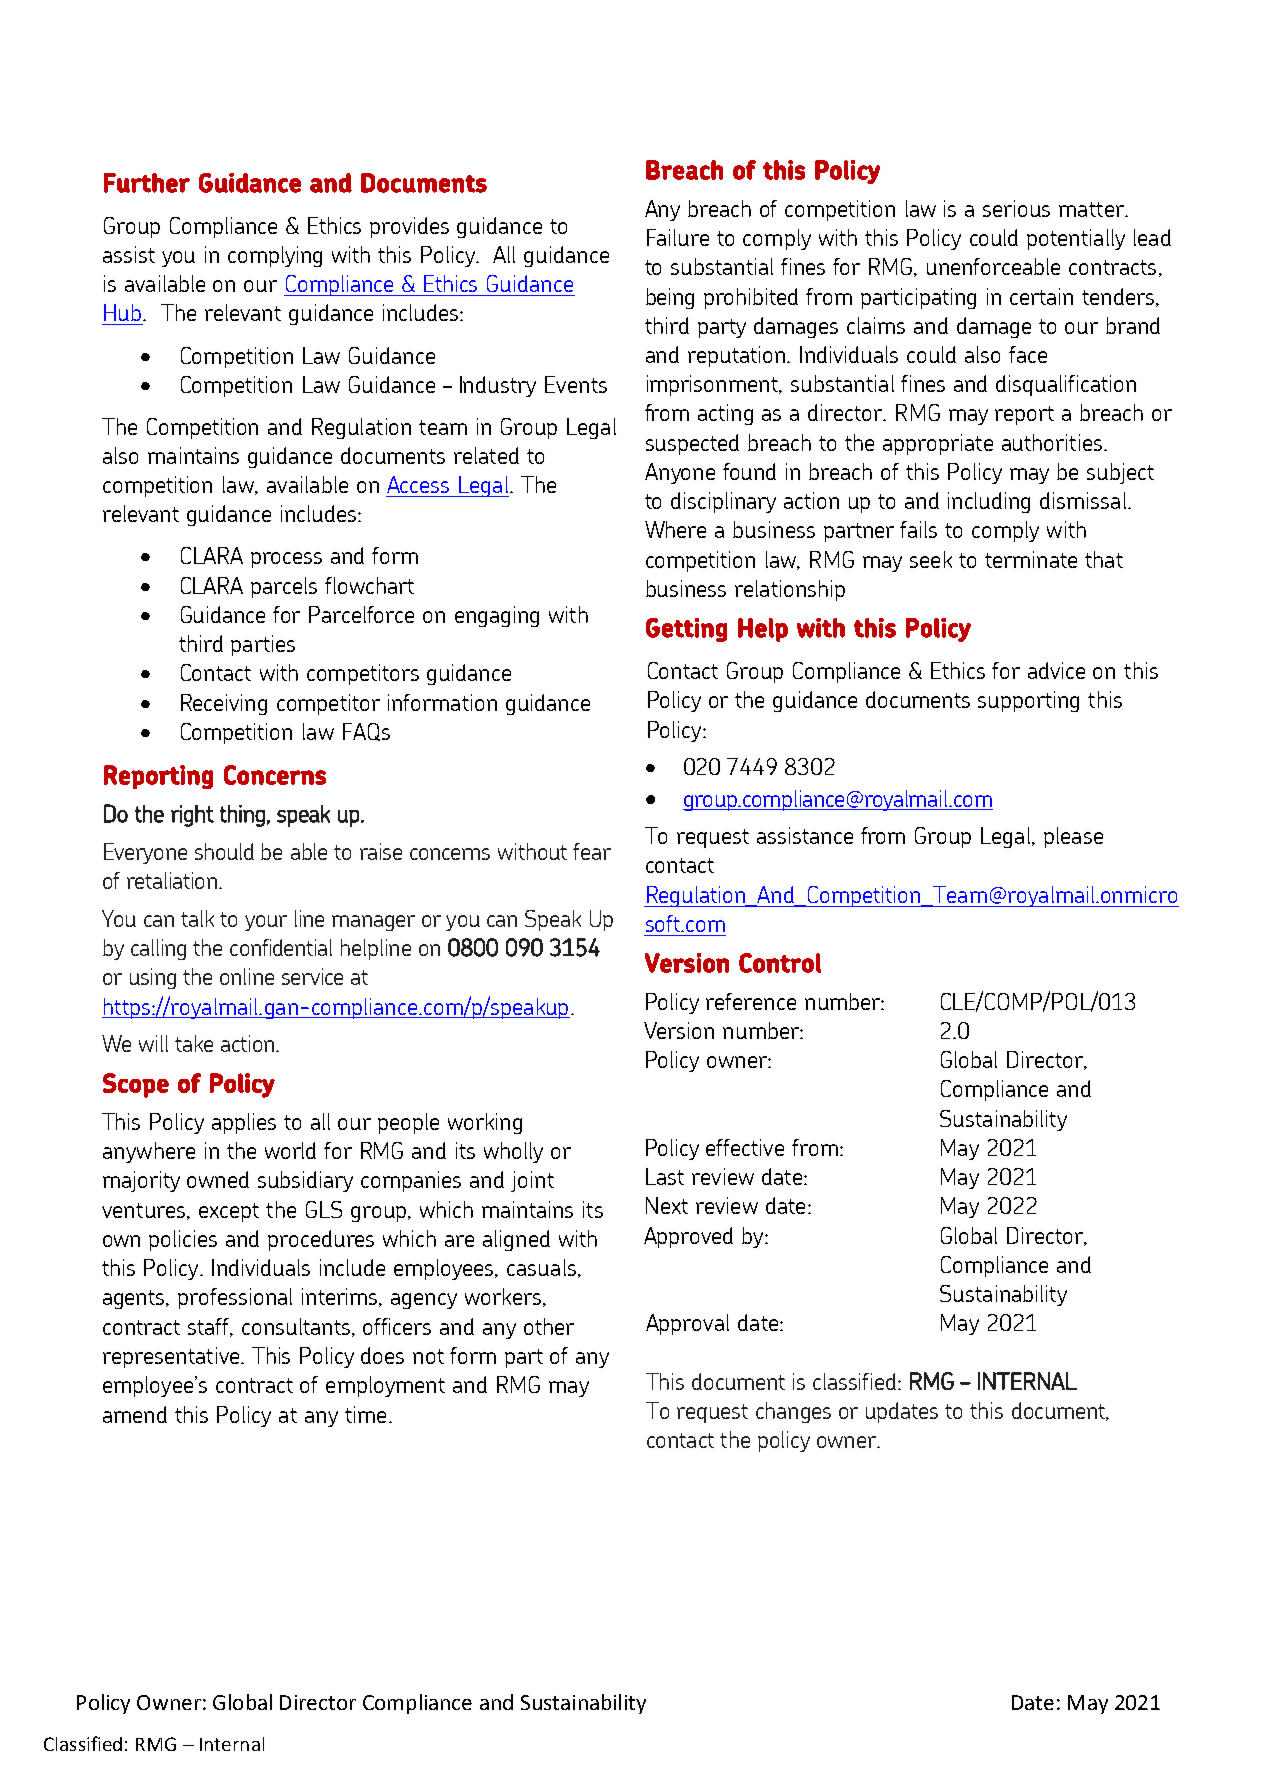  I want to click on fear, so click(592, 851).
